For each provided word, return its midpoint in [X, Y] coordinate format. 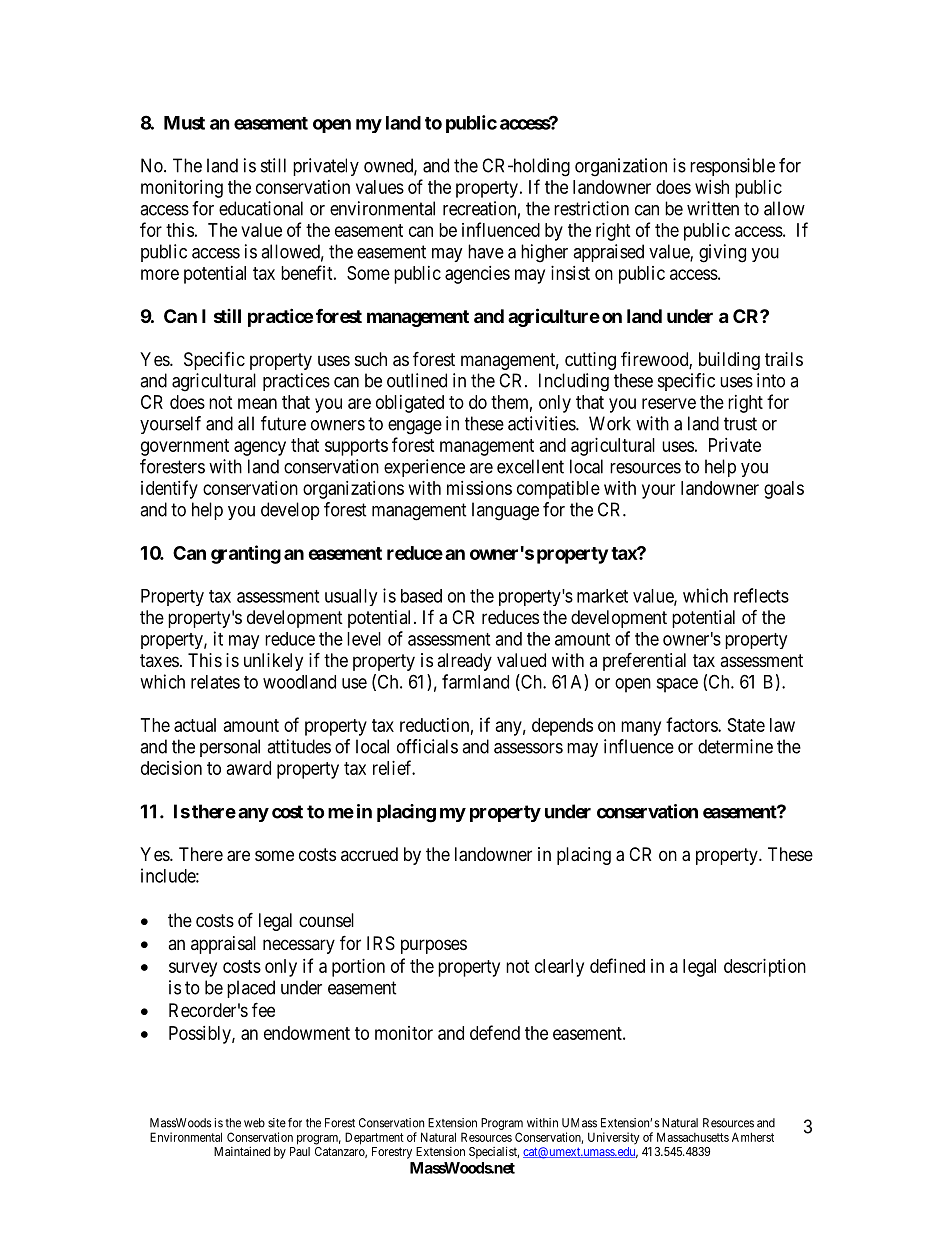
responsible [732, 167]
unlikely [273, 662]
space [677, 685]
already [464, 662]
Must [184, 123]
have [486, 251]
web [254, 1123]
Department [374, 1138]
